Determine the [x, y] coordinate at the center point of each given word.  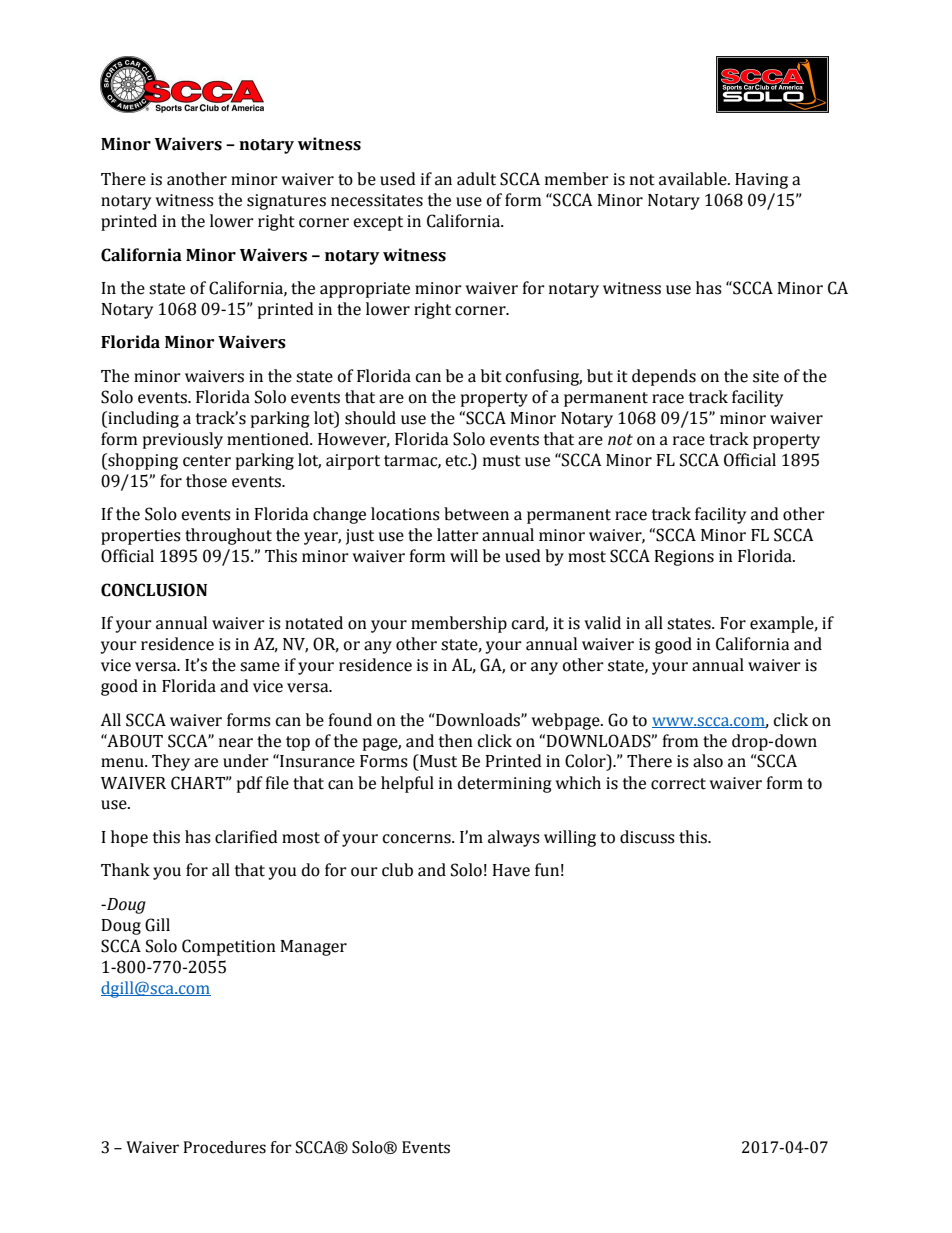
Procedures [224, 1147]
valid [602, 623]
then [455, 741]
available [694, 179]
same [260, 667]
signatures [286, 202]
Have [511, 870]
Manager [313, 948]
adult [476, 179]
